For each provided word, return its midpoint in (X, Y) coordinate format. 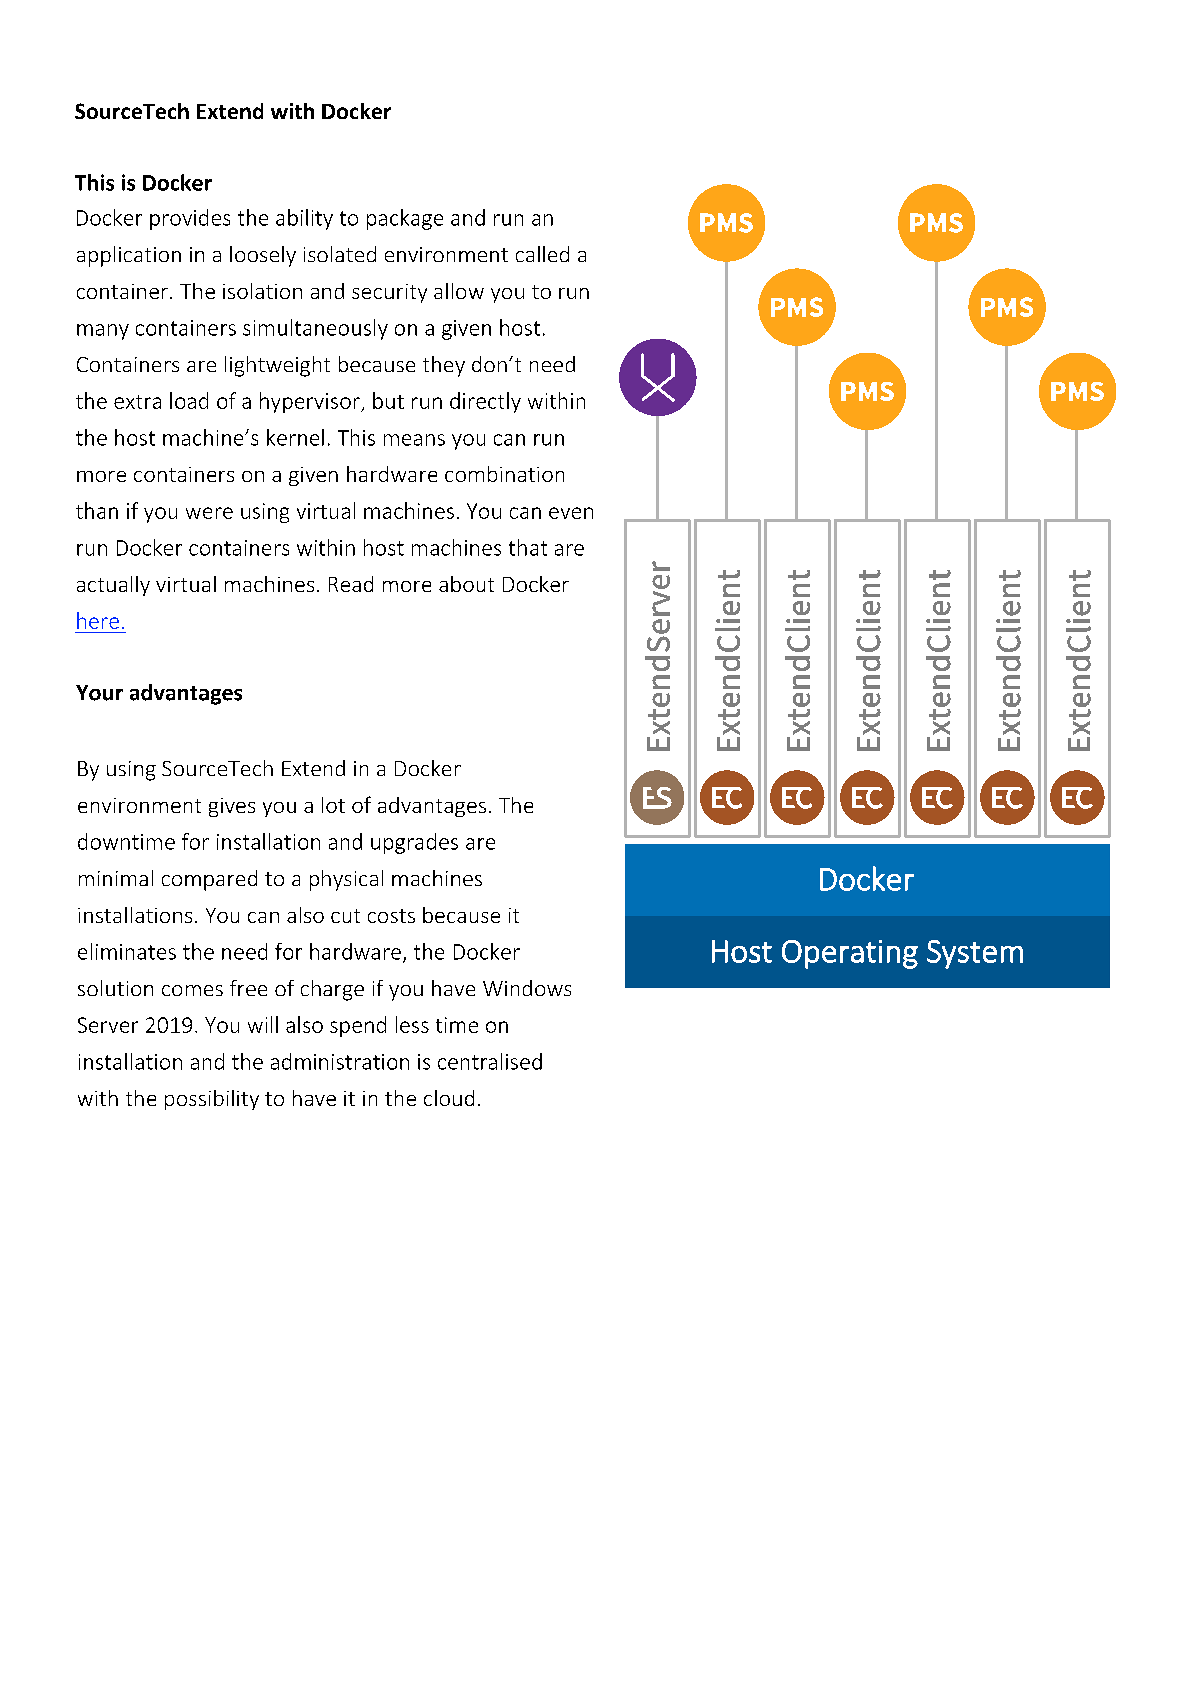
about (466, 584)
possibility (212, 1100)
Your (99, 693)
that (528, 547)
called (542, 254)
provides (190, 219)
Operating (850, 954)
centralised (490, 1061)
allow (459, 291)
